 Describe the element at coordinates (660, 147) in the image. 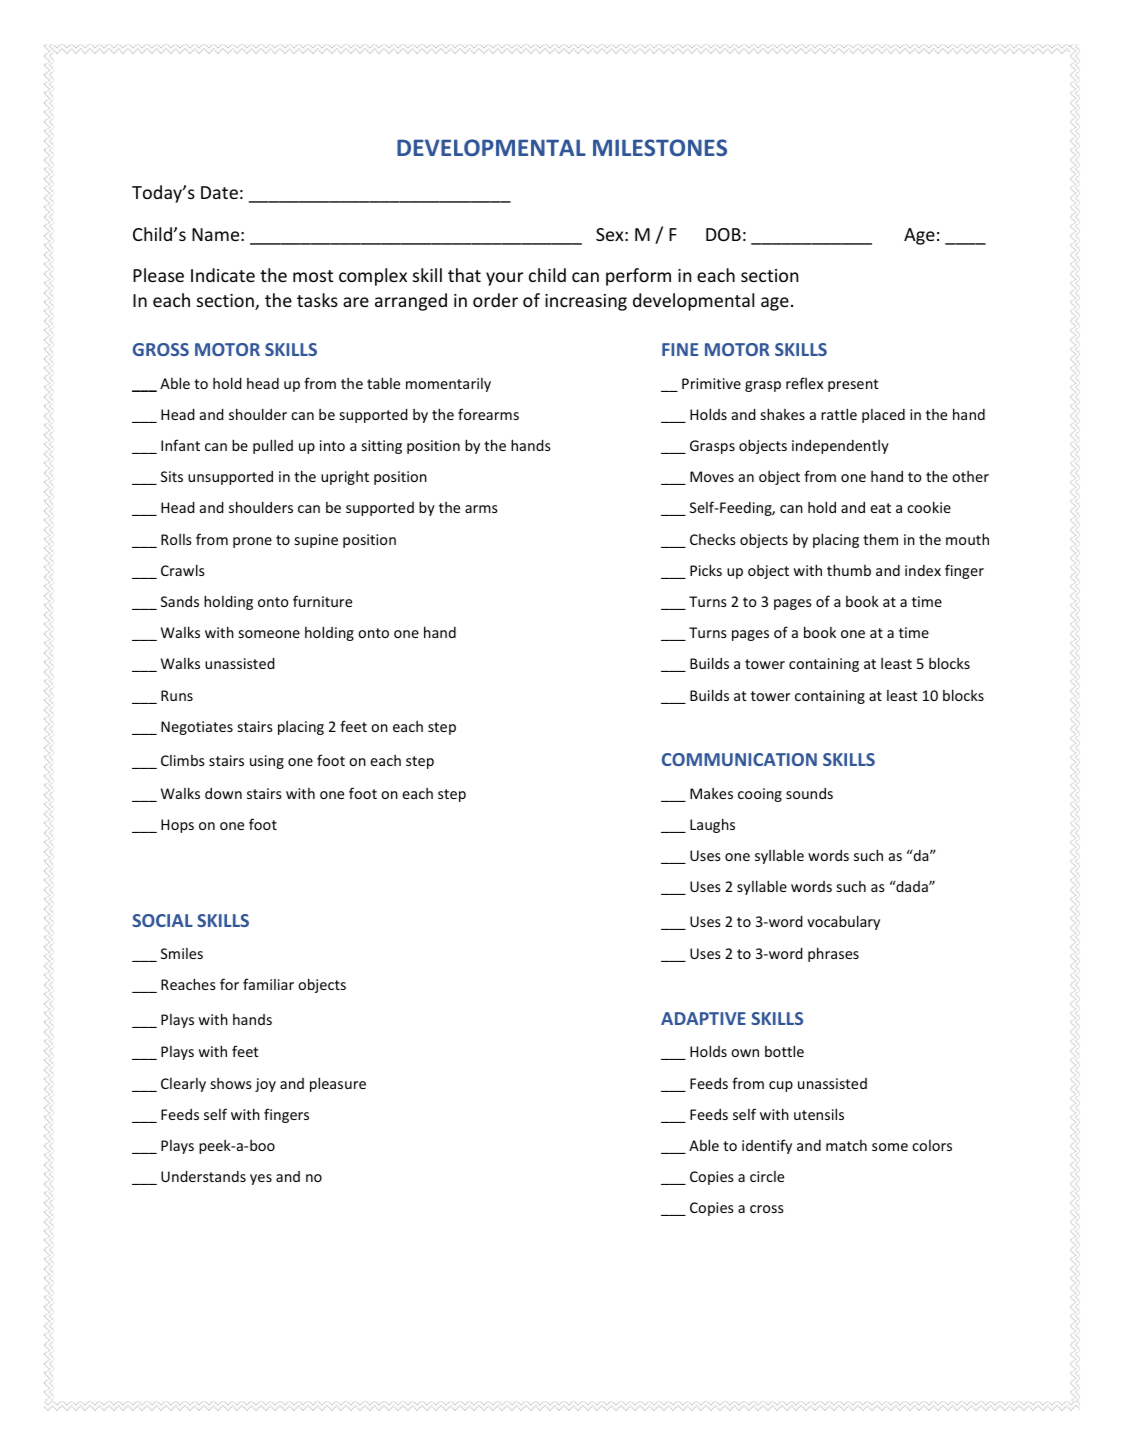

I see `MILESTONES` at that location.
